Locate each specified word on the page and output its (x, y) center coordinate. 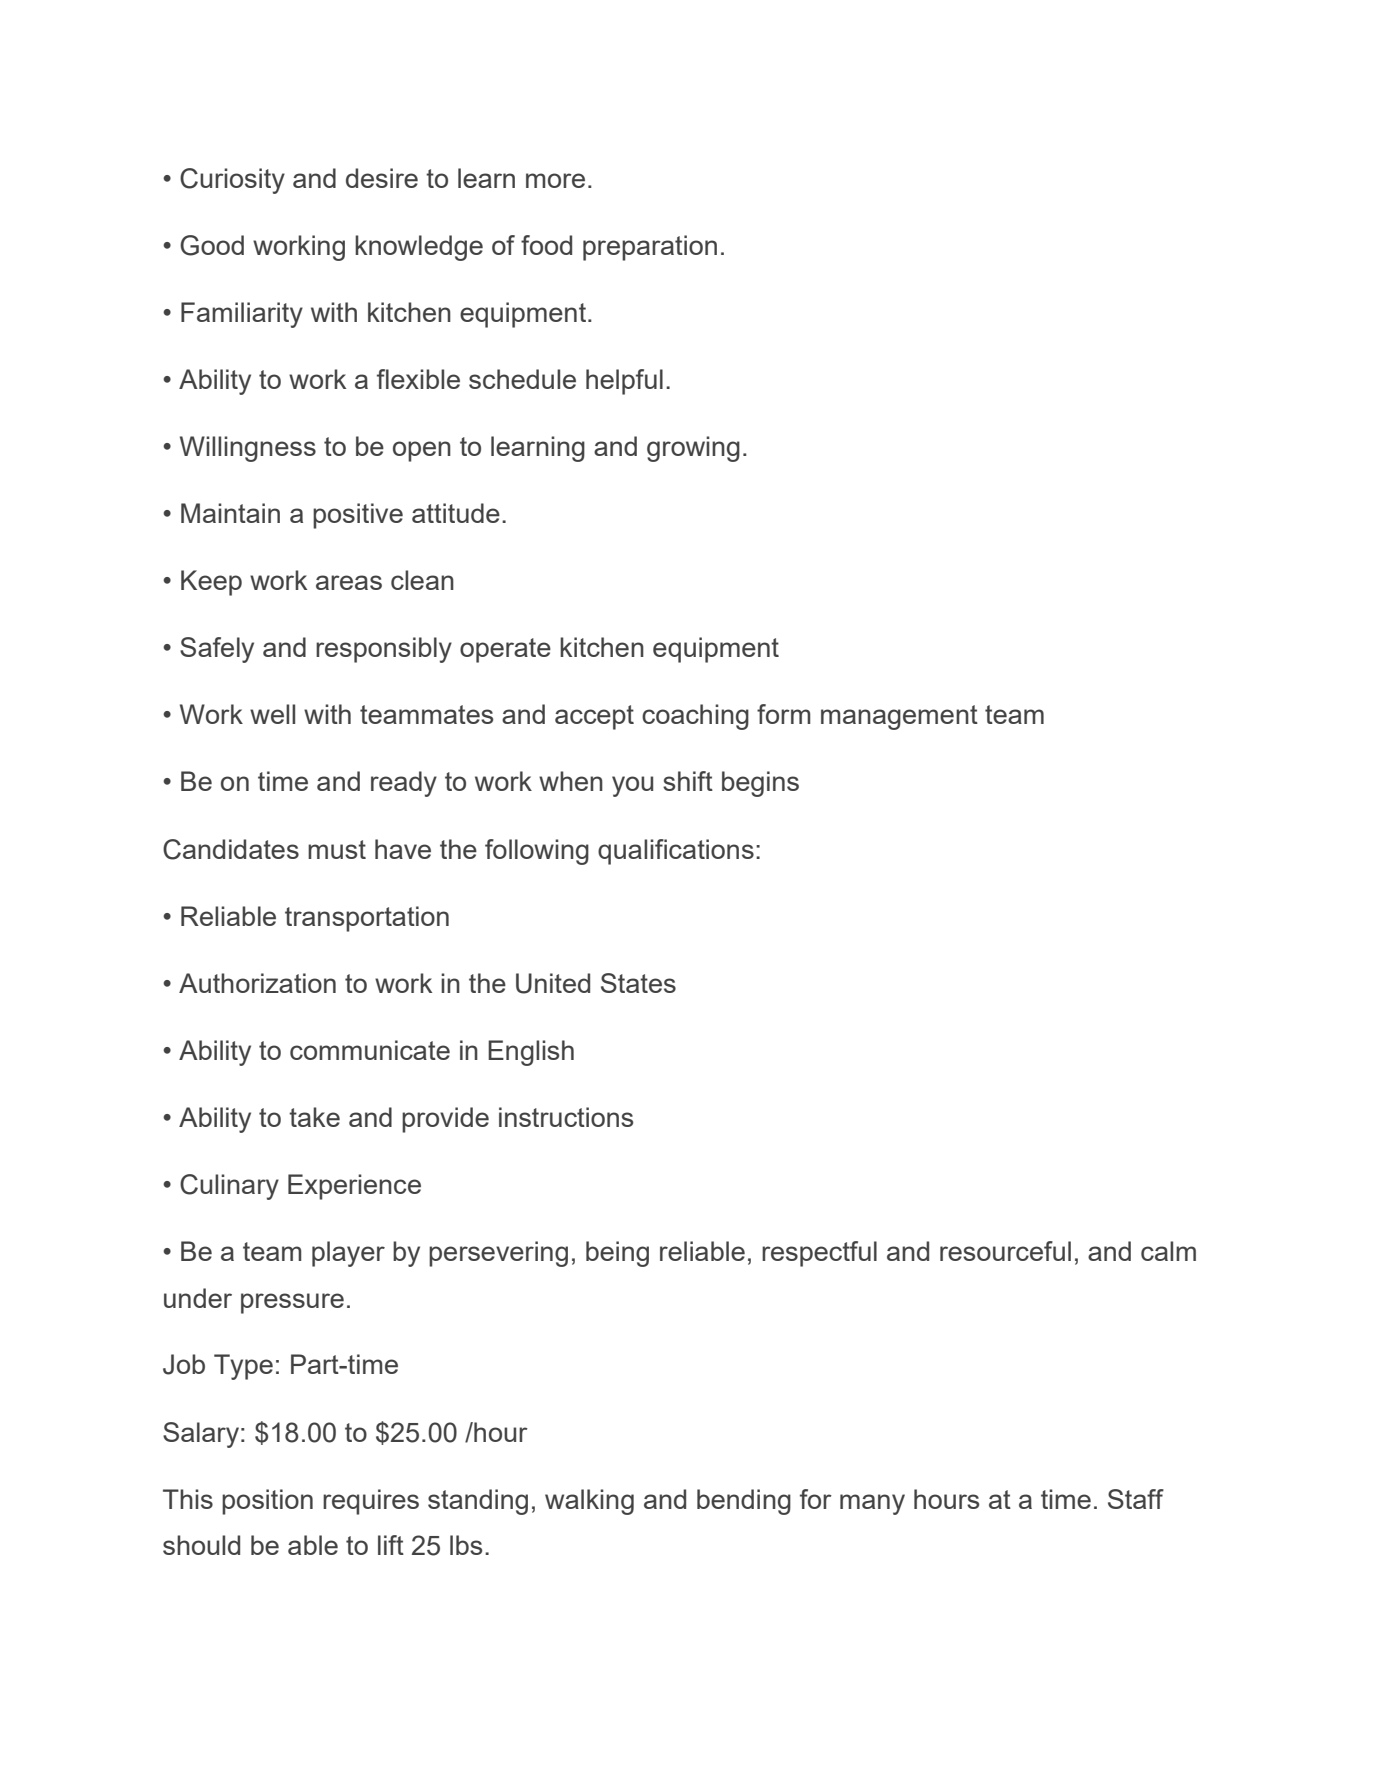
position (267, 1502)
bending (744, 1502)
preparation (650, 248)
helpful (624, 382)
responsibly (384, 650)
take (314, 1117)
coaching (695, 717)
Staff (1136, 1499)
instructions (566, 1117)
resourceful (1005, 1251)
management (899, 717)
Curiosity (232, 181)
